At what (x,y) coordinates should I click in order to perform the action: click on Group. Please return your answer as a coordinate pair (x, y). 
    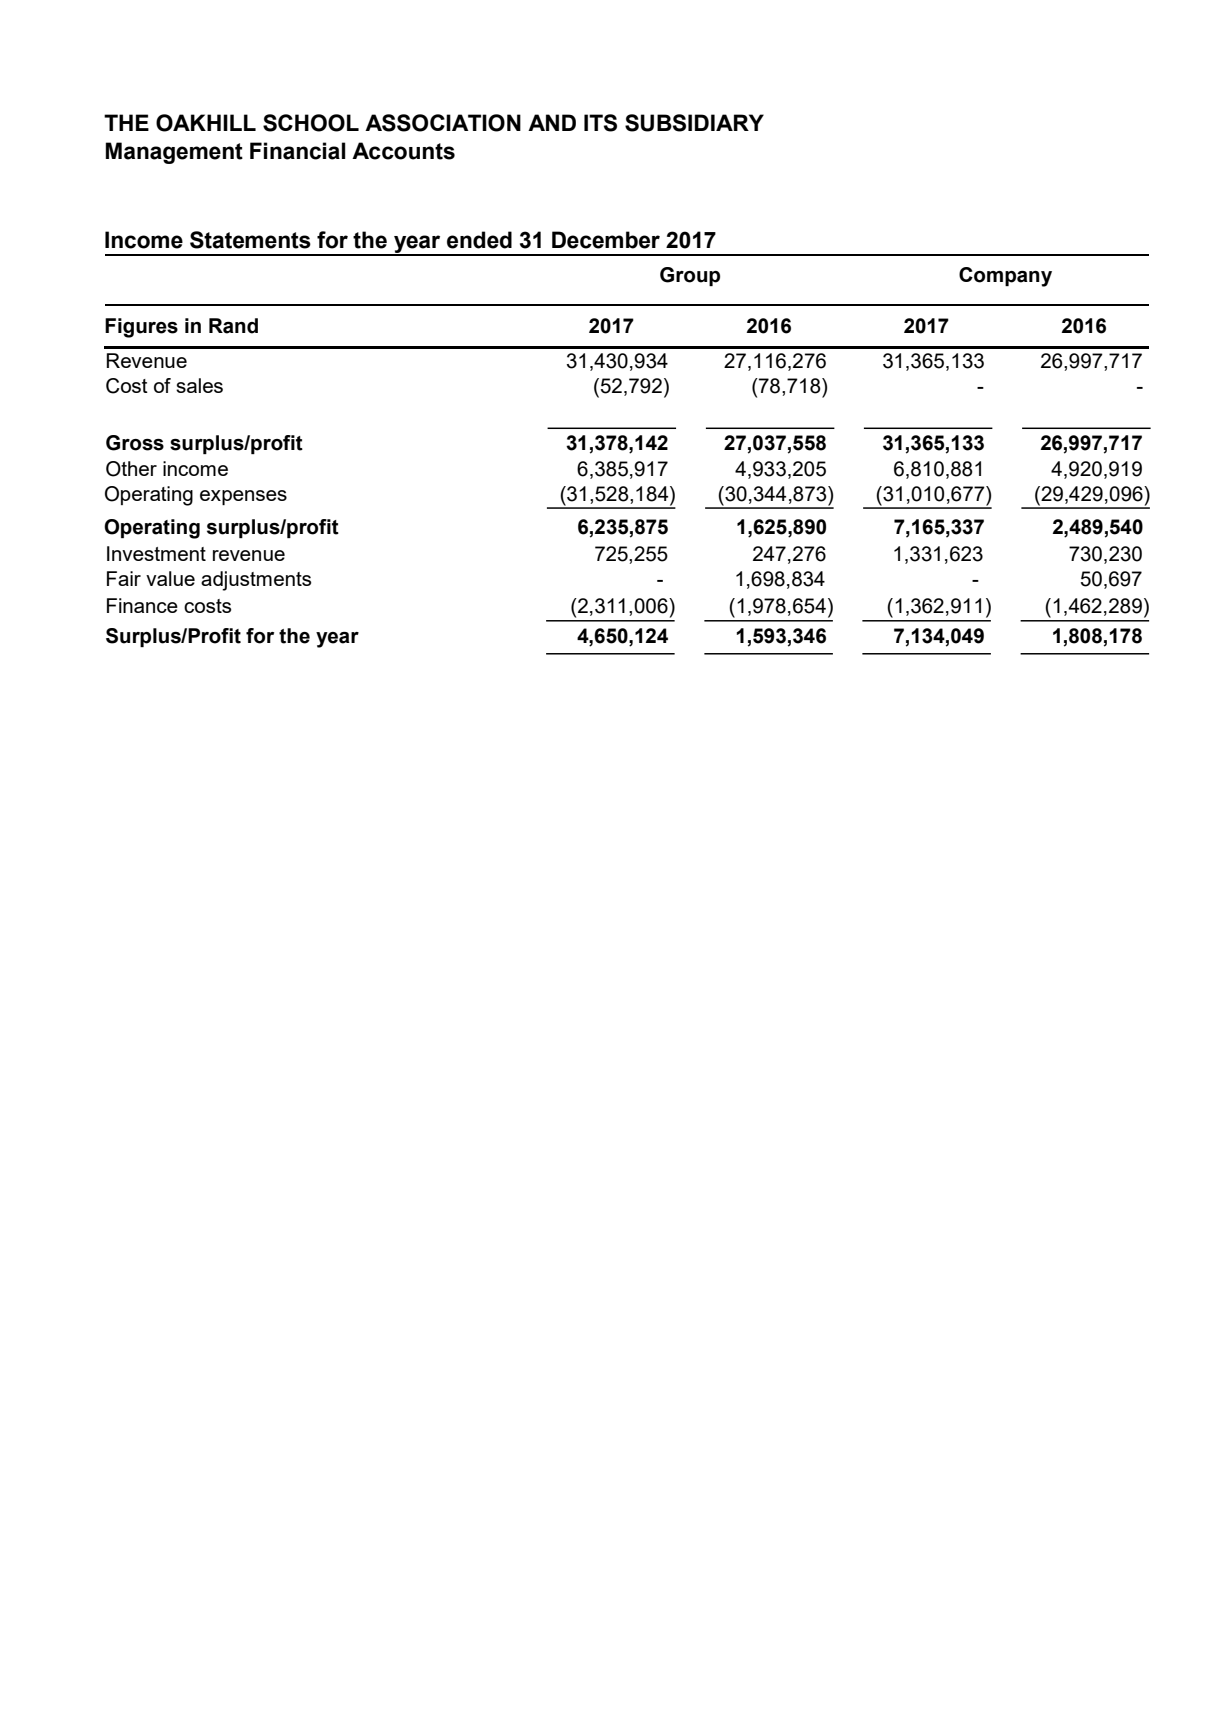
    Looking at the image, I should click on (690, 276).
